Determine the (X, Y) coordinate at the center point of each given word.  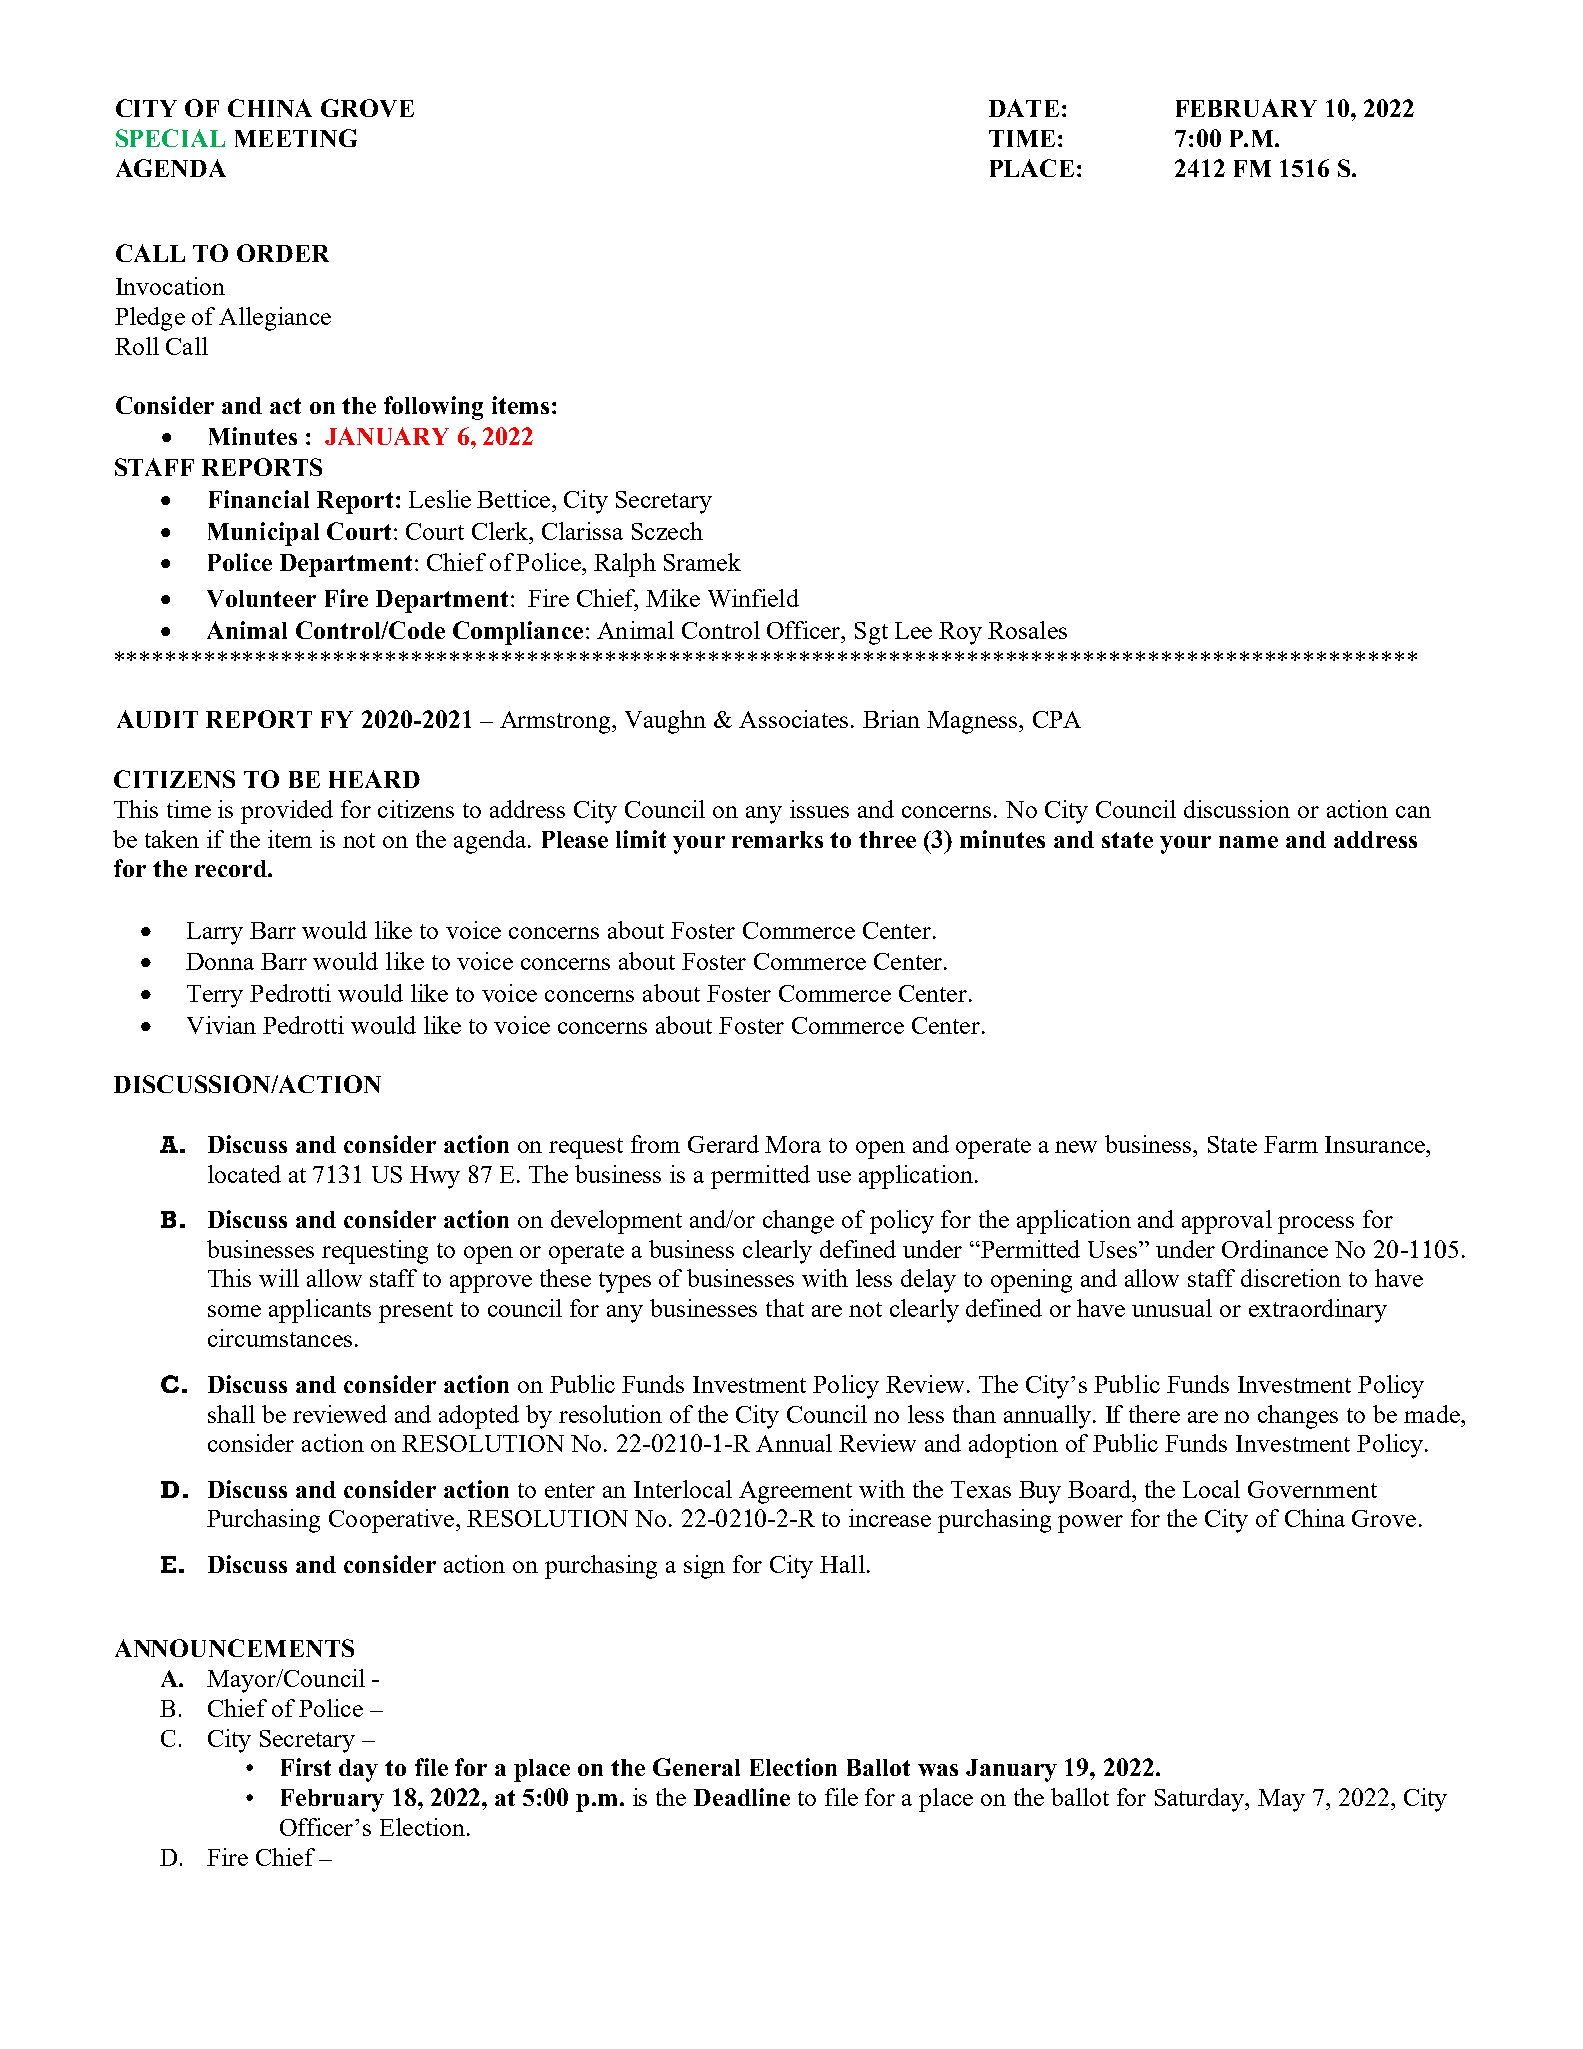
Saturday (1201, 1800)
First (306, 1767)
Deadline (742, 1797)
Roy (960, 633)
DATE (1024, 108)
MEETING (296, 138)
